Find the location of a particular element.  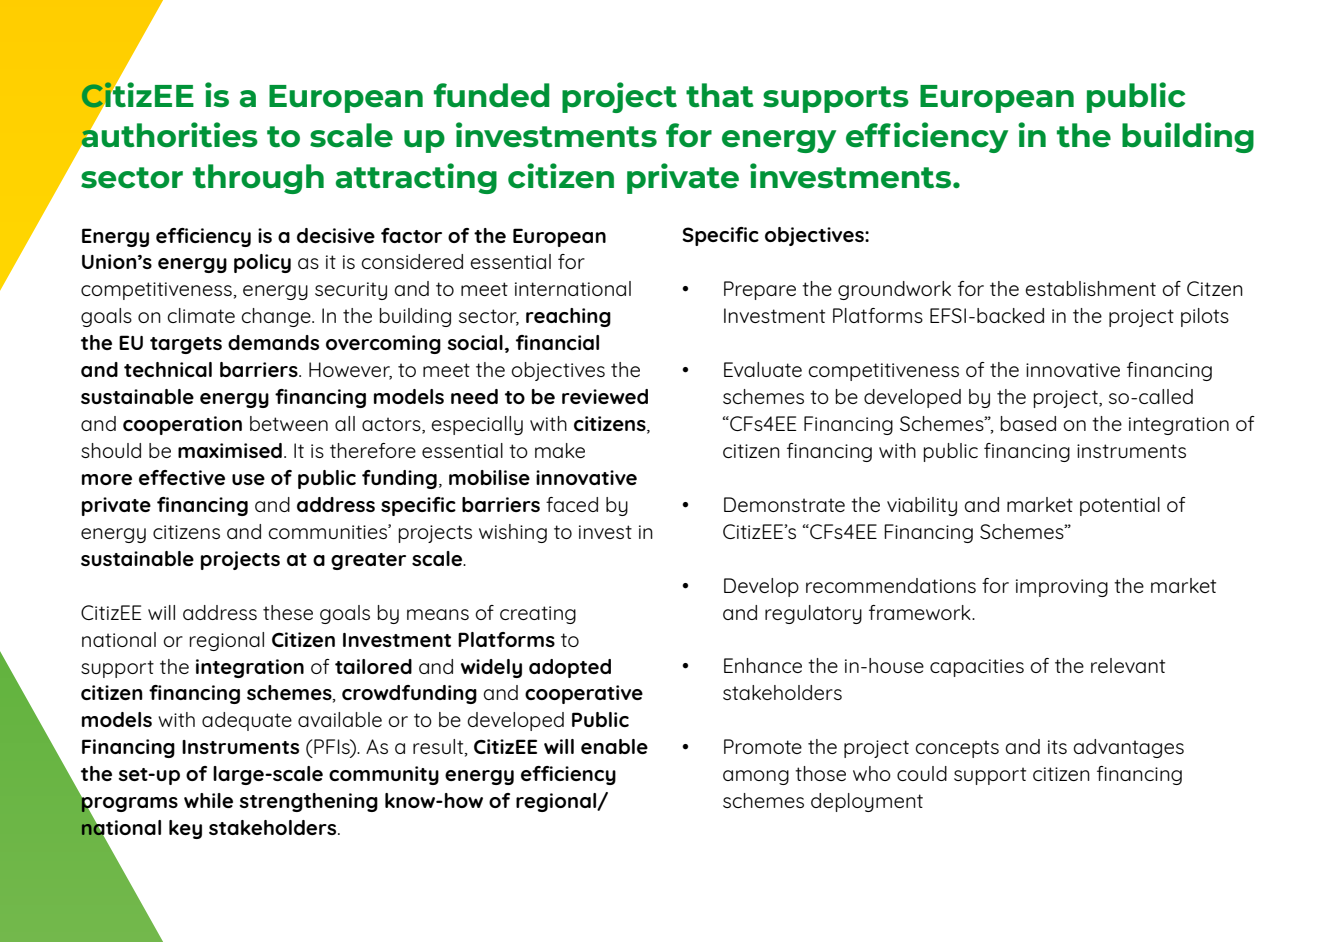

maximised is located at coordinates (230, 450).
